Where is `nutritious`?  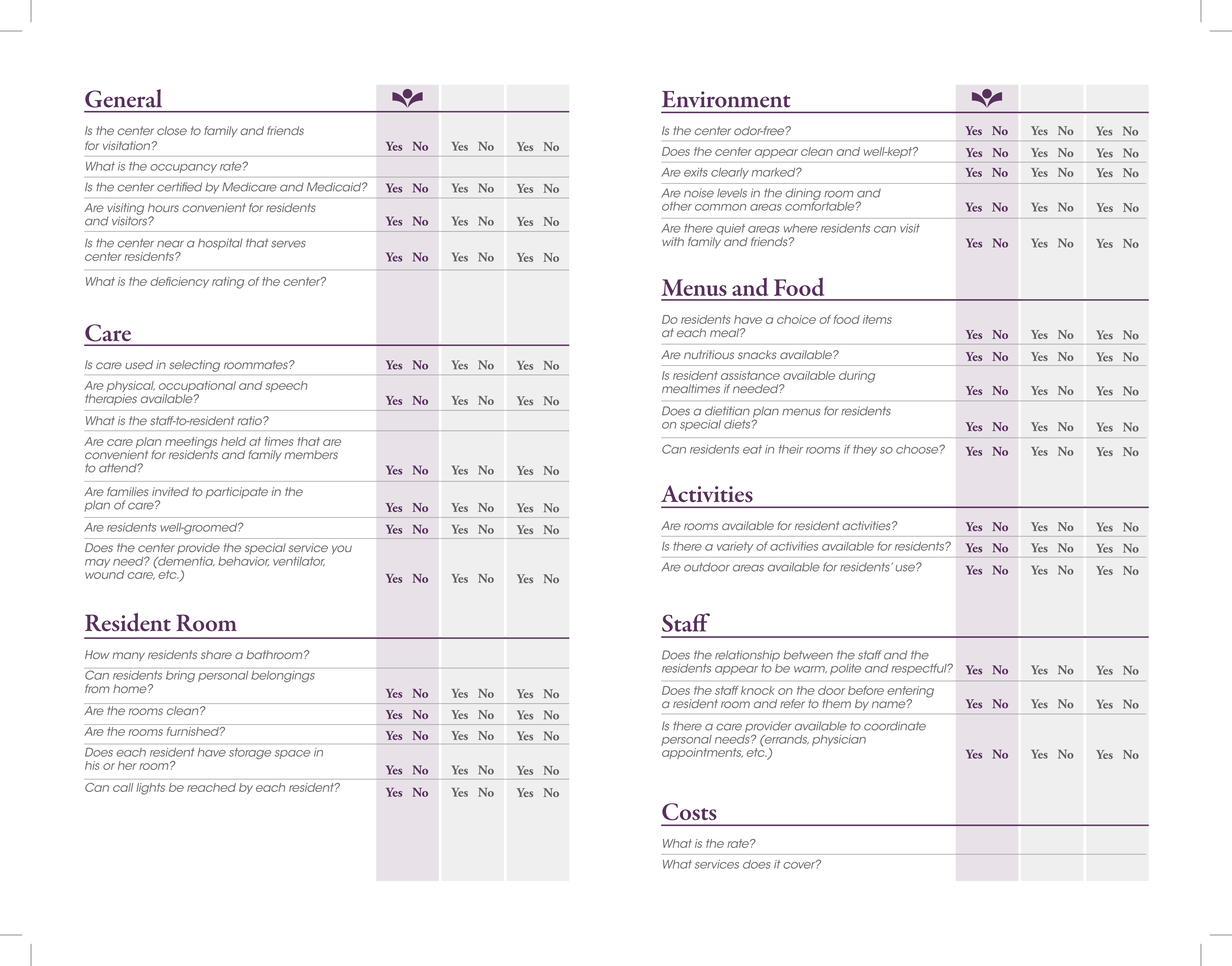
nutritious is located at coordinates (709, 354).
